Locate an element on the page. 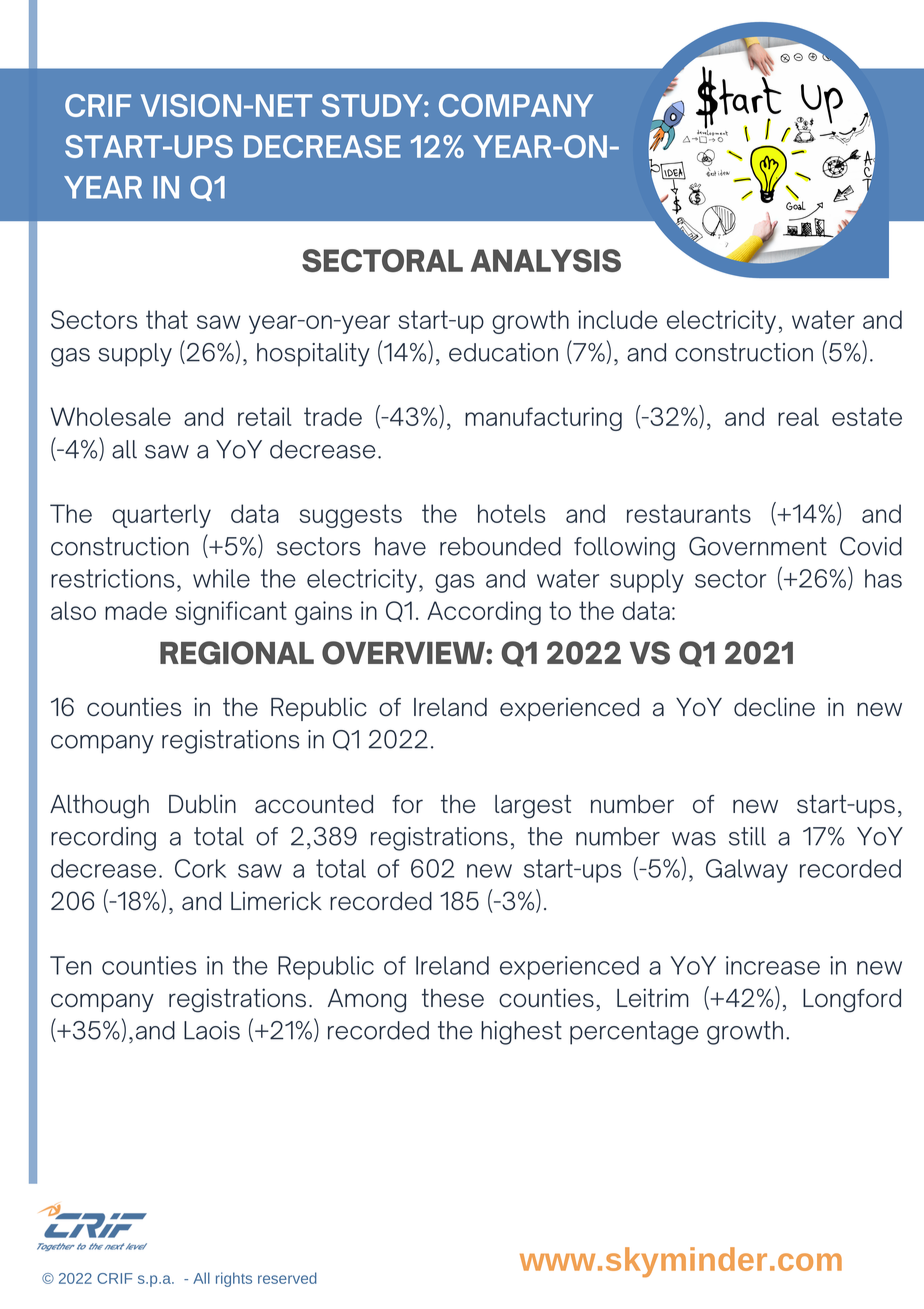 The image size is (924, 1309). decline is located at coordinates (774, 707).
